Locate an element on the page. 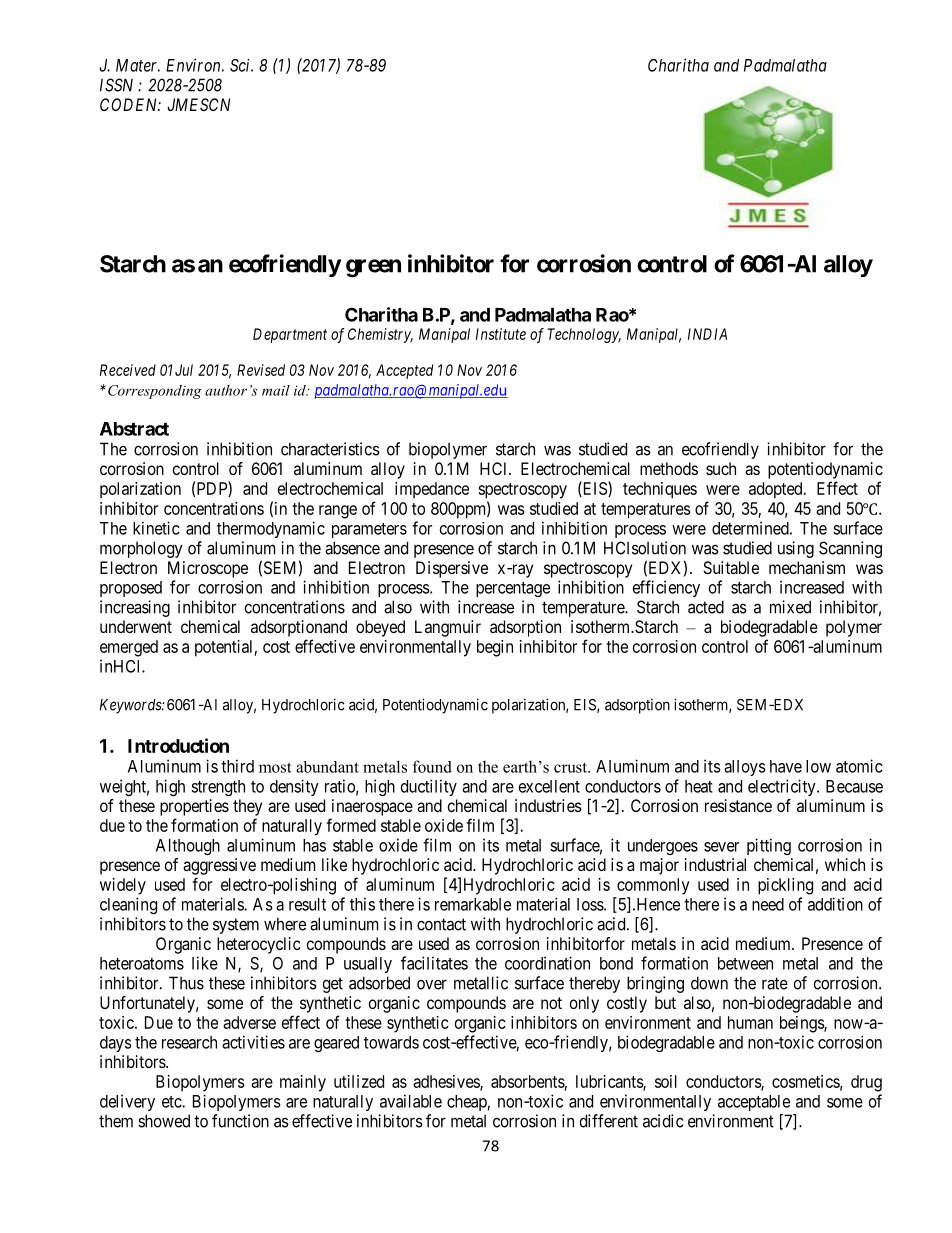  Institute is located at coordinates (501, 334).
